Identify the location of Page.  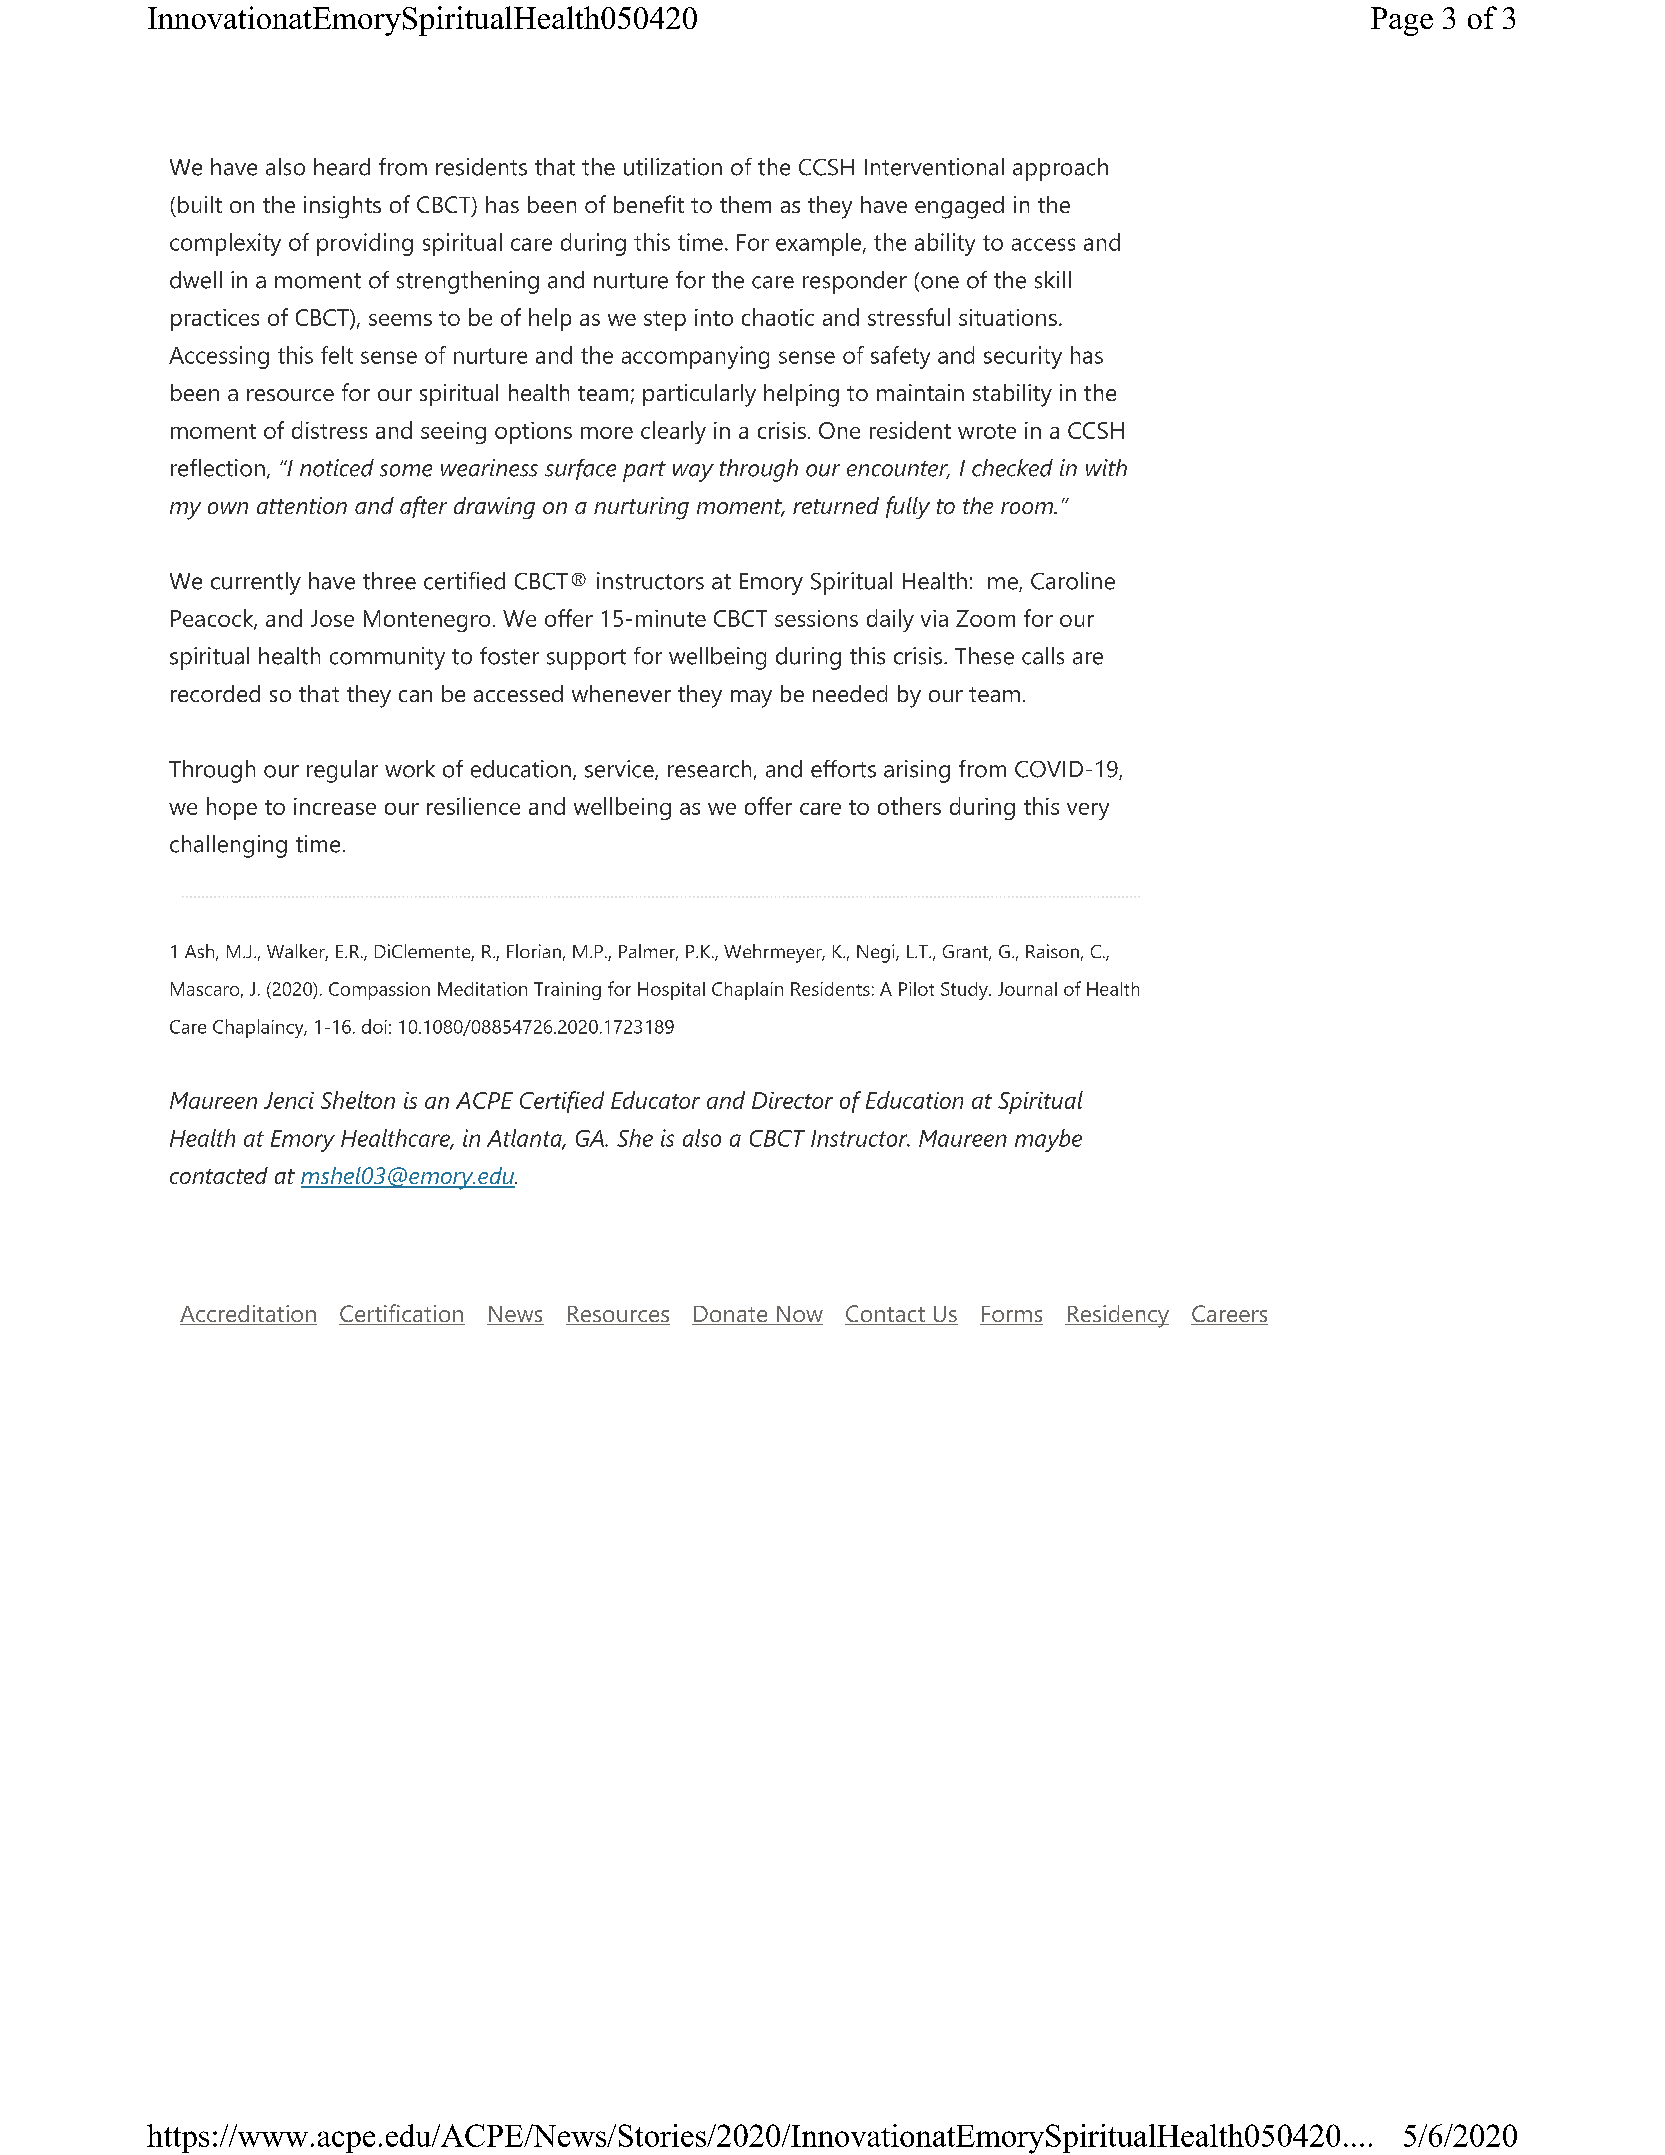
(1402, 21).
